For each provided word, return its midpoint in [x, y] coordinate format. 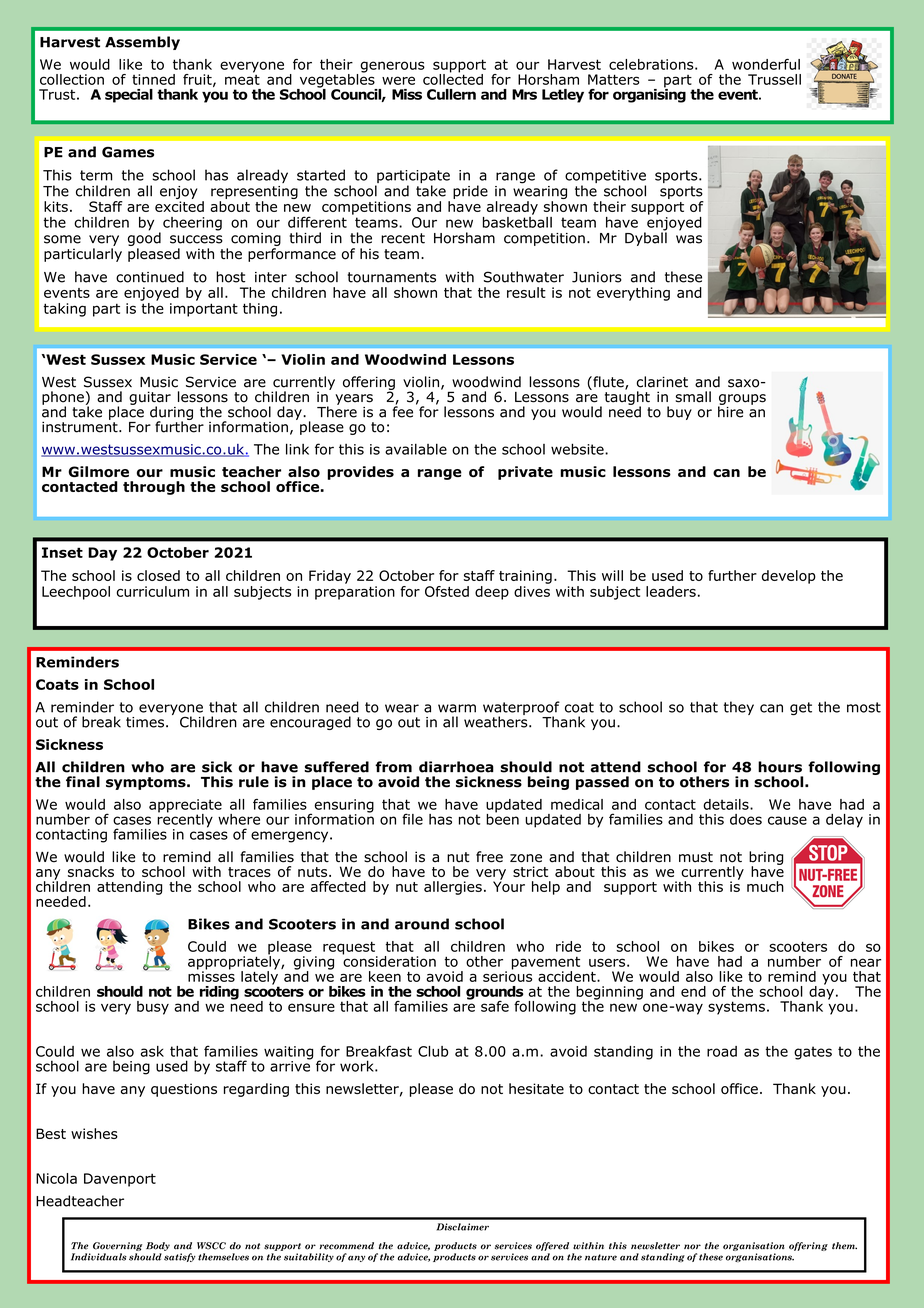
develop [789, 577]
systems [736, 1008]
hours [780, 767]
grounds [494, 994]
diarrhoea [456, 767]
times [145, 722]
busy [153, 1008]
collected [453, 78]
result [526, 292]
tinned [153, 79]
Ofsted [447, 591]
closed [158, 575]
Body [158, 1246]
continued [150, 277]
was [689, 239]
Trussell [774, 79]
